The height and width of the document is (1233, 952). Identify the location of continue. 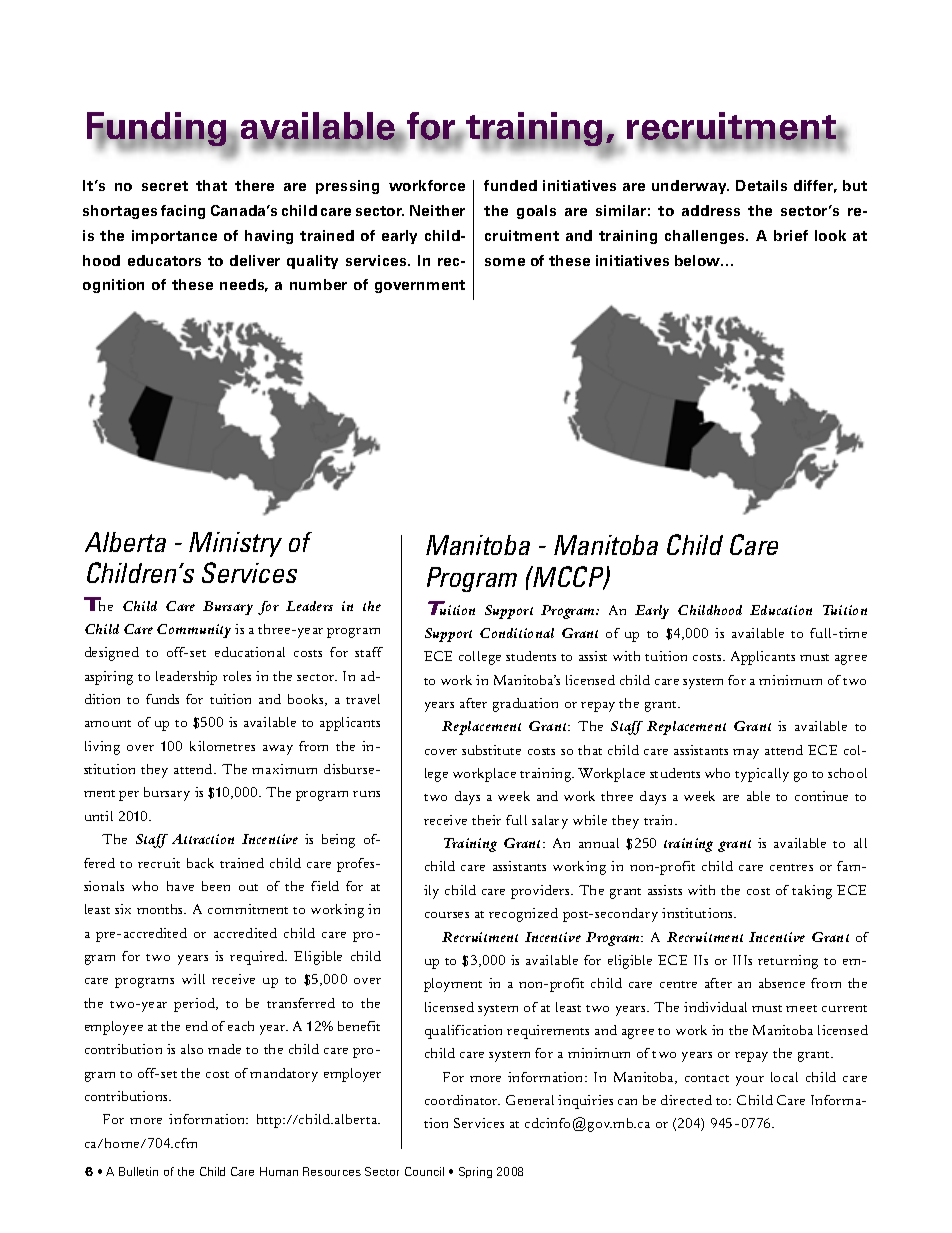
(821, 796).
